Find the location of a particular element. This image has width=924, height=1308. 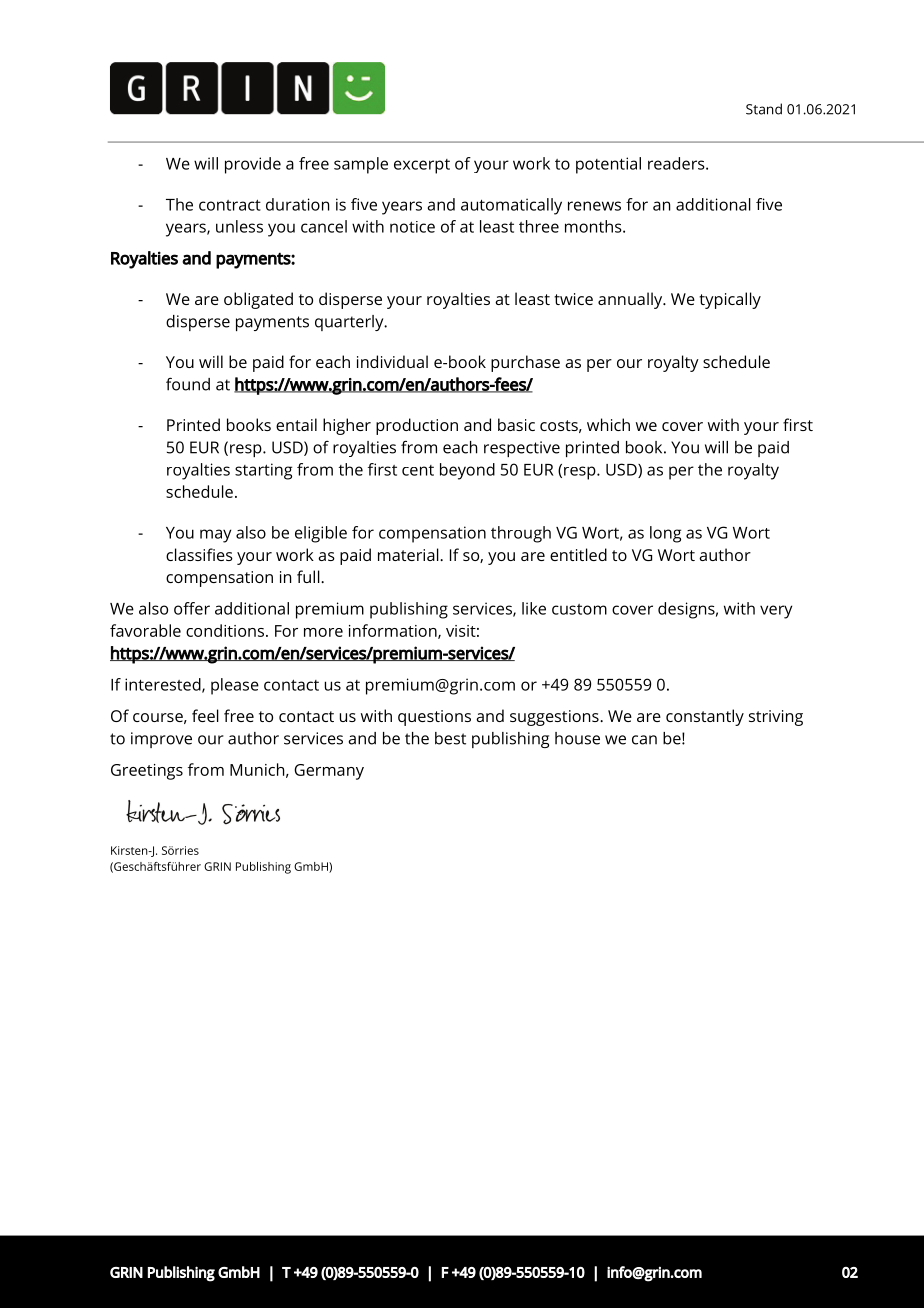

readers is located at coordinates (677, 163).
